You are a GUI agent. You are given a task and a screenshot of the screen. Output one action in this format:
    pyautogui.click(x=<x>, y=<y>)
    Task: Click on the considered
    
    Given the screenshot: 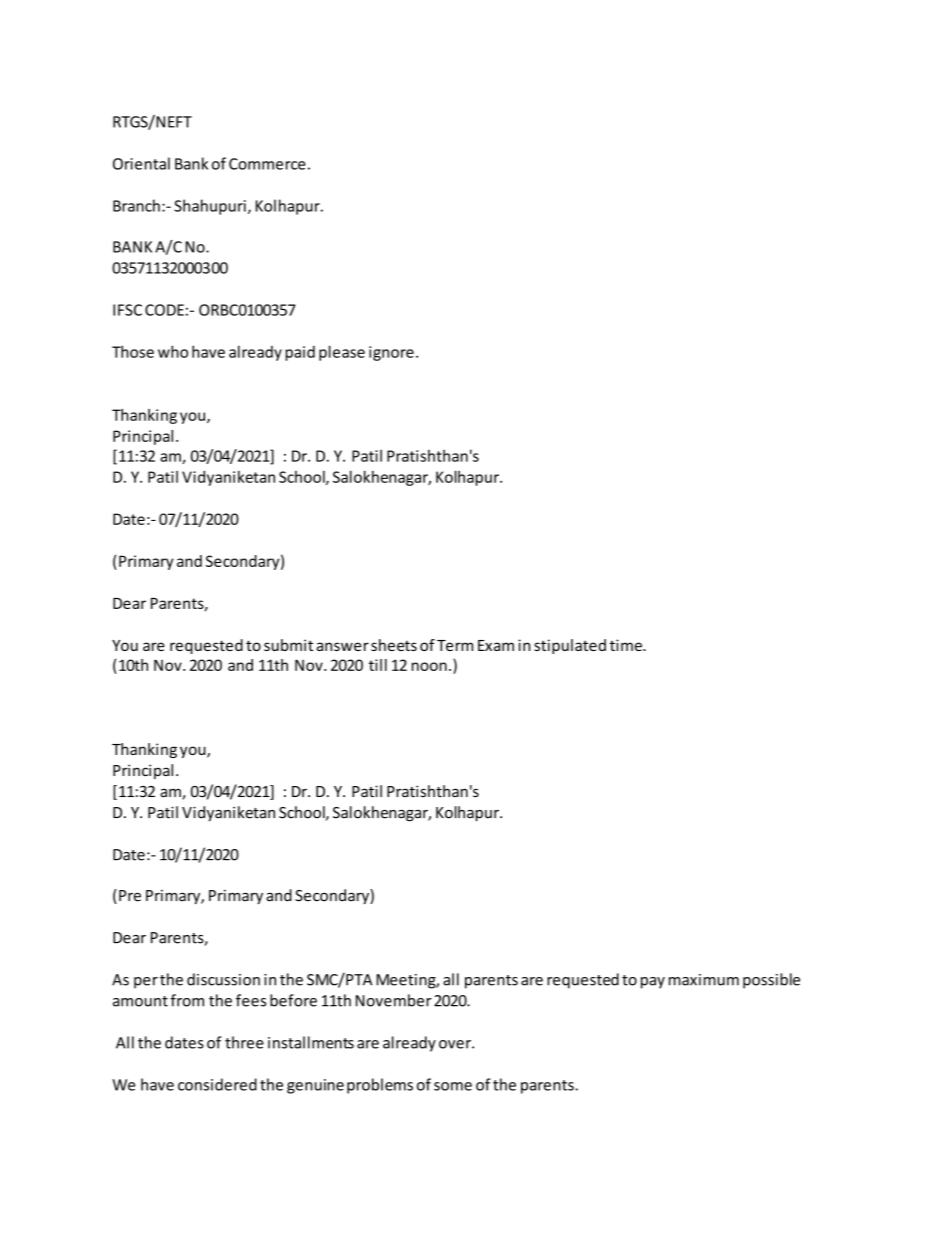 What is the action you would take?
    pyautogui.click(x=217, y=1084)
